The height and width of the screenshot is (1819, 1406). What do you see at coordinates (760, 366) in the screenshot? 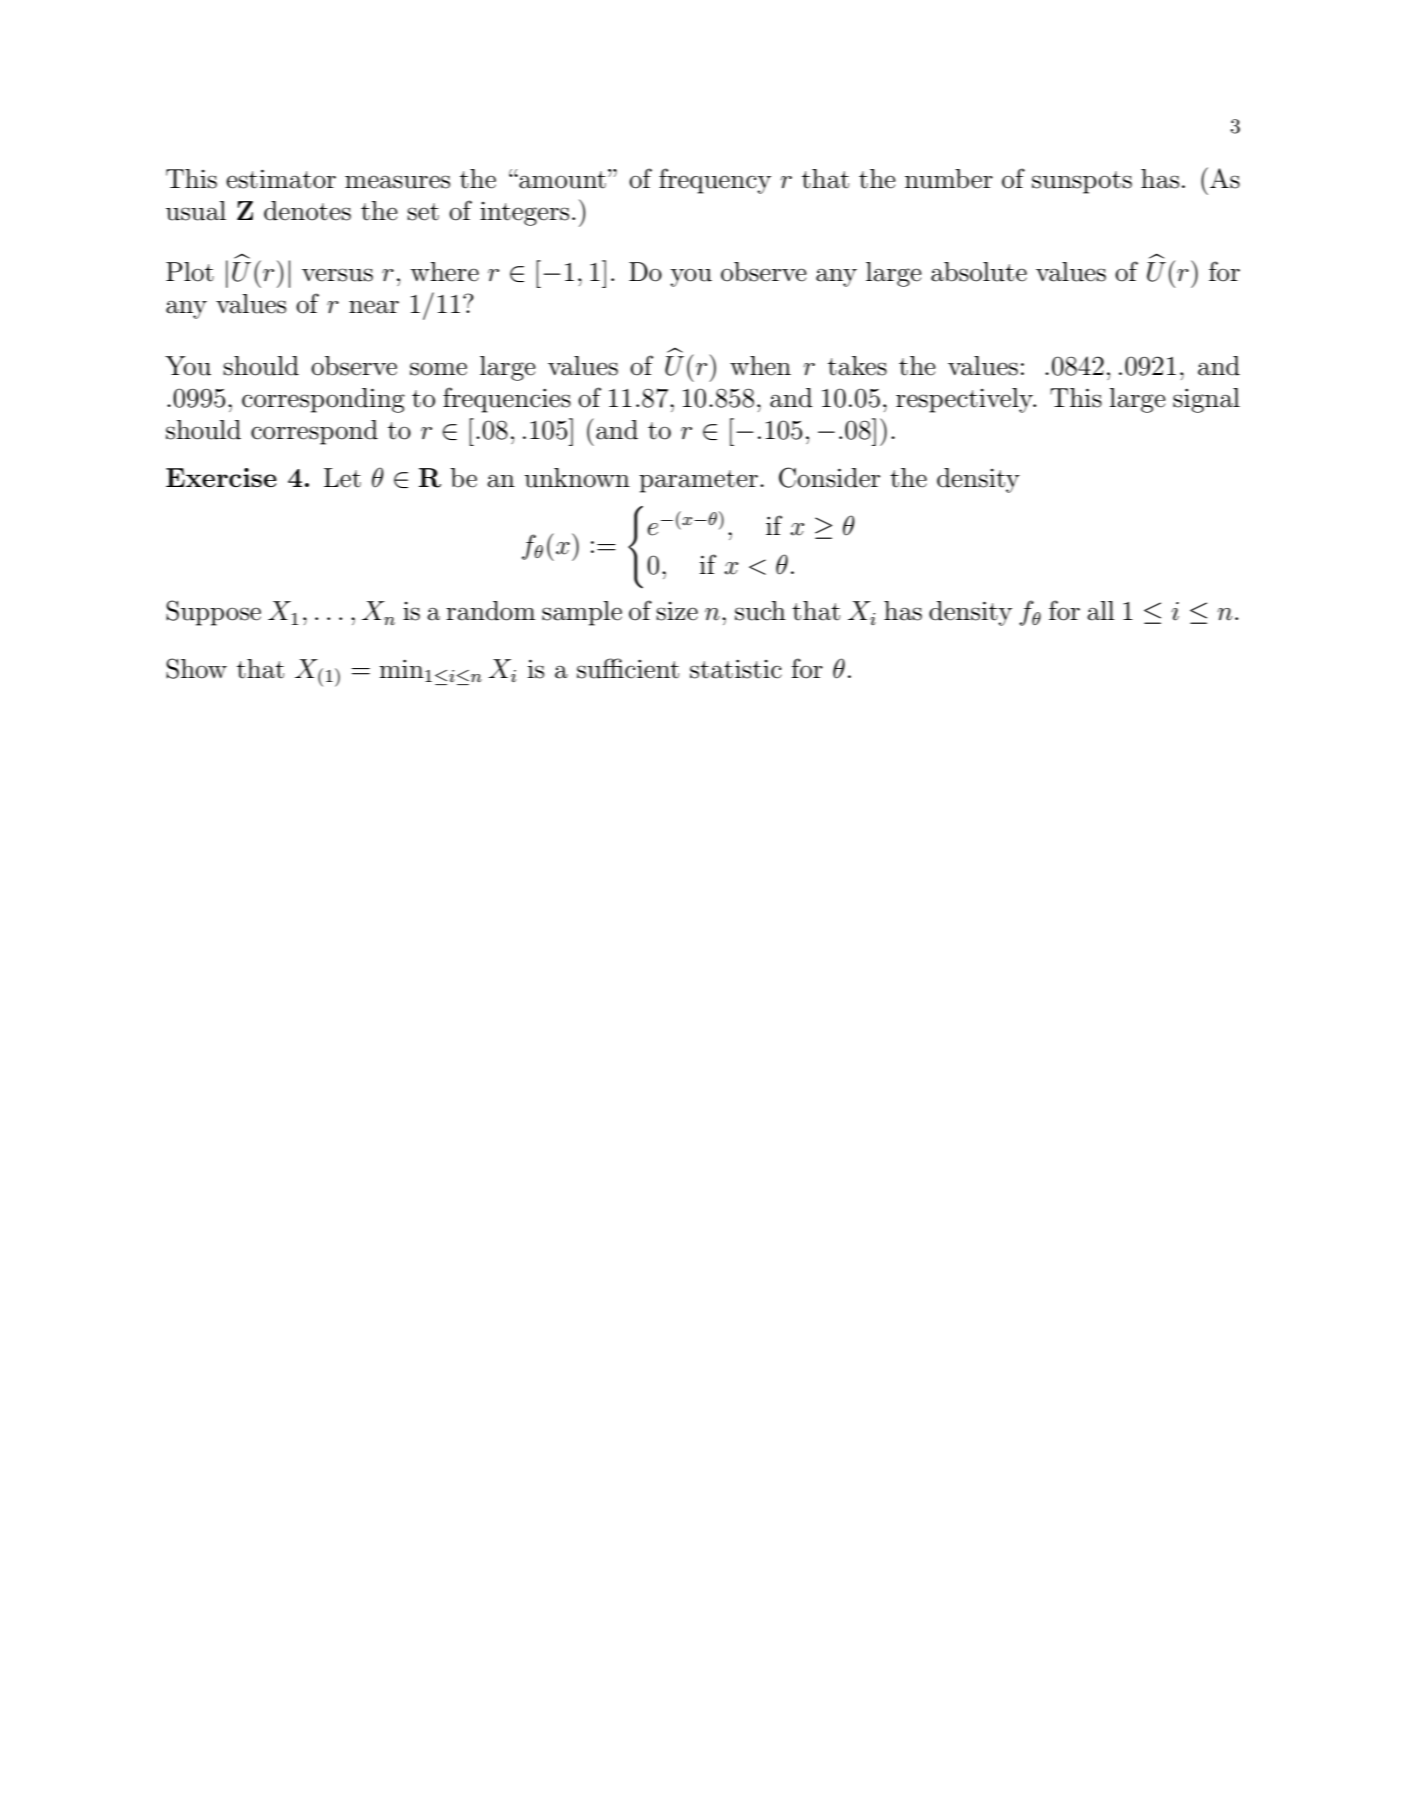
I see `when` at bounding box center [760, 366].
